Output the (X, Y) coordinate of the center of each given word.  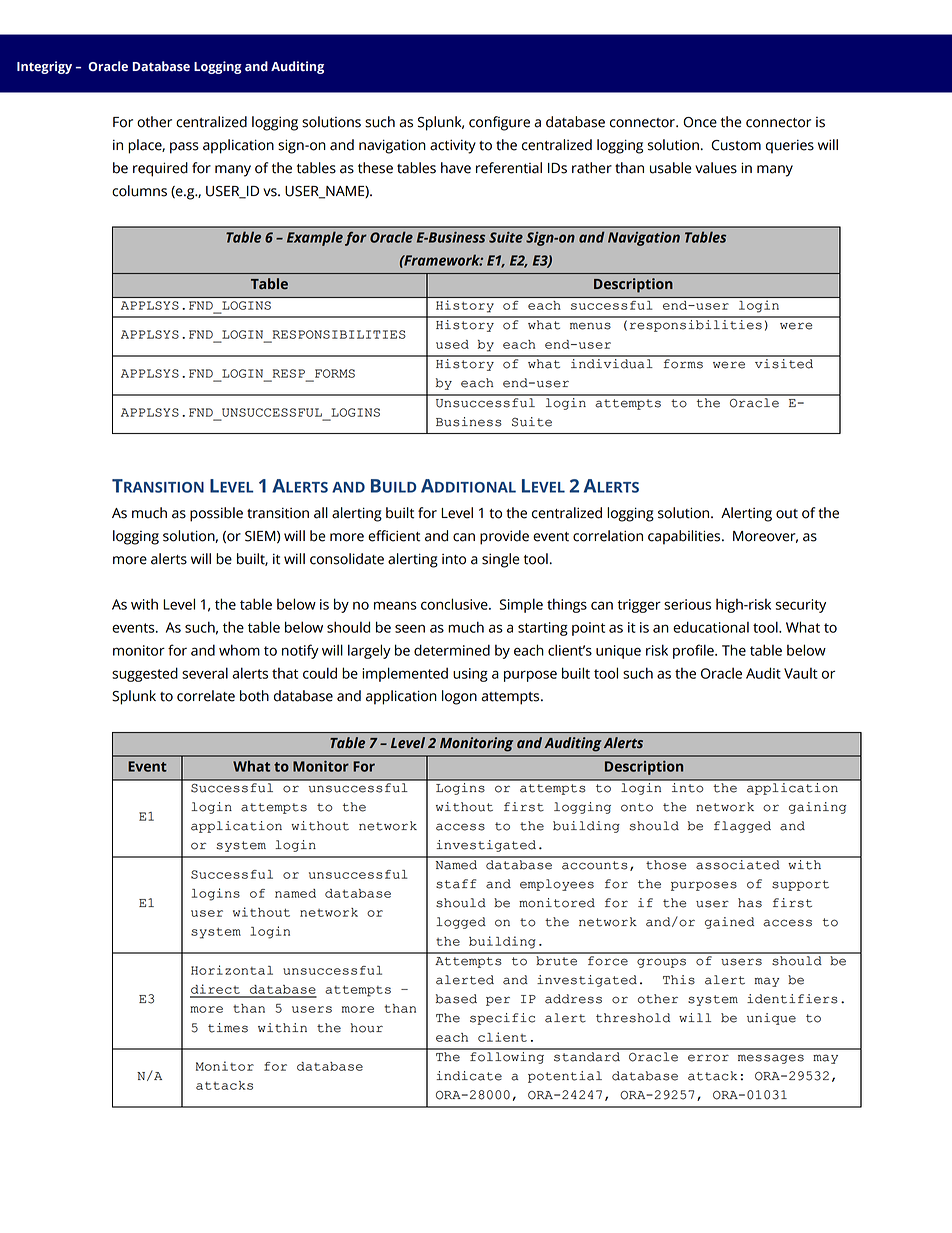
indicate (469, 1076)
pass (184, 148)
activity (453, 146)
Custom (736, 145)
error (708, 1058)
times (228, 1028)
